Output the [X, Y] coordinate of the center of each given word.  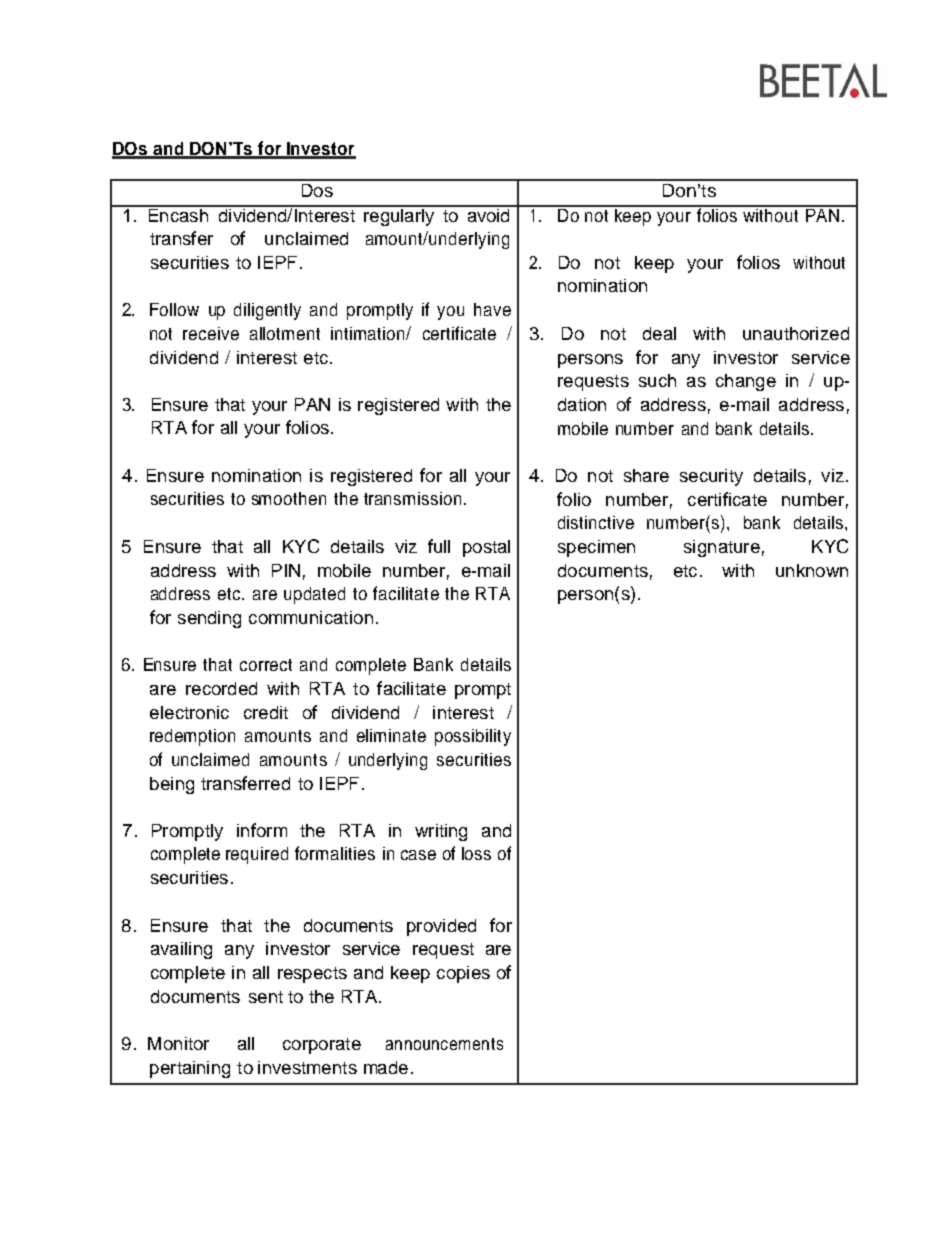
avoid [488, 214]
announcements [444, 1044]
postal [486, 548]
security [711, 477]
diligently [267, 311]
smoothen [289, 498]
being [172, 785]
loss [476, 853]
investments [307, 1067]
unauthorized [796, 333]
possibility [473, 737]
